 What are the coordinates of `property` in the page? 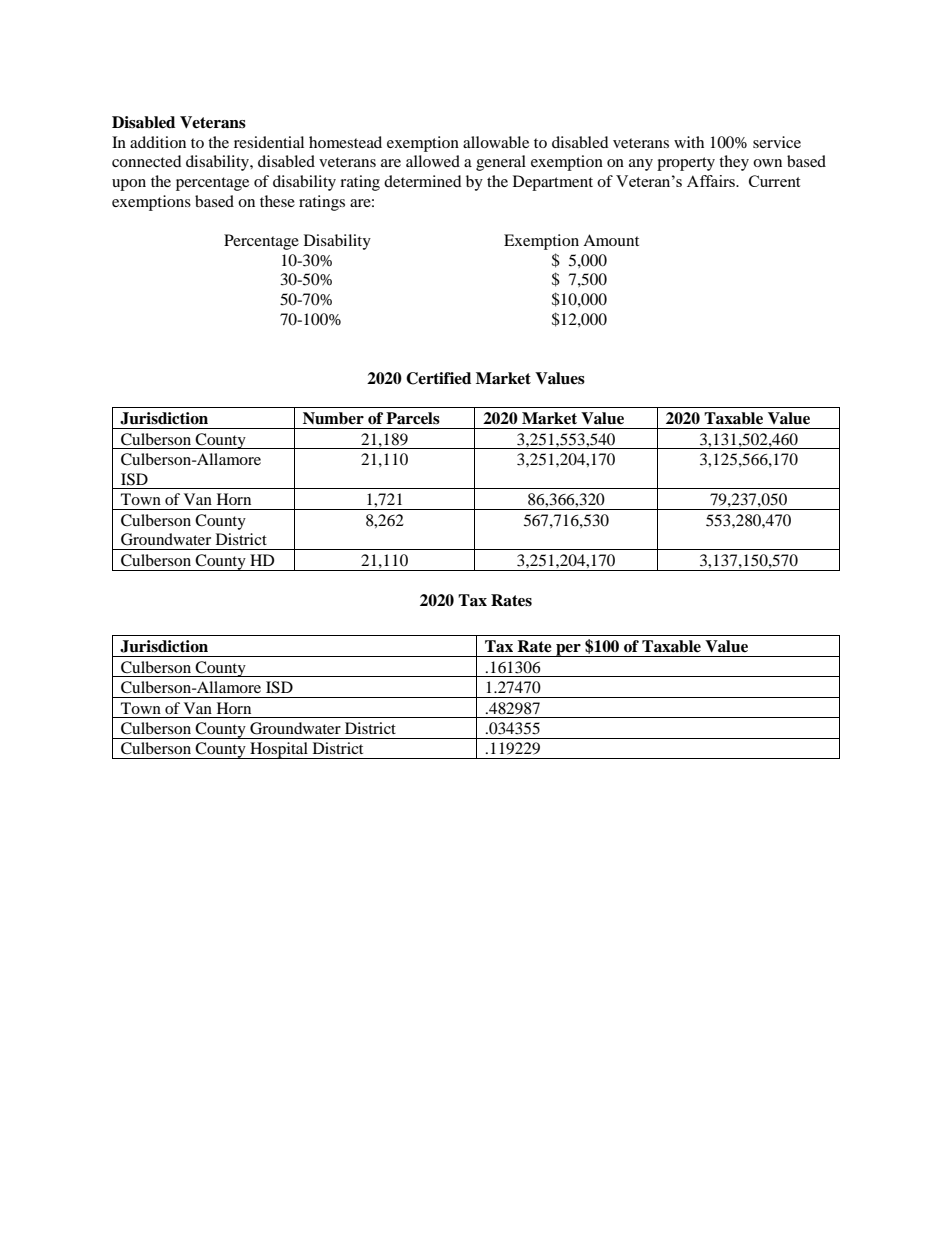 It's located at (686, 164).
